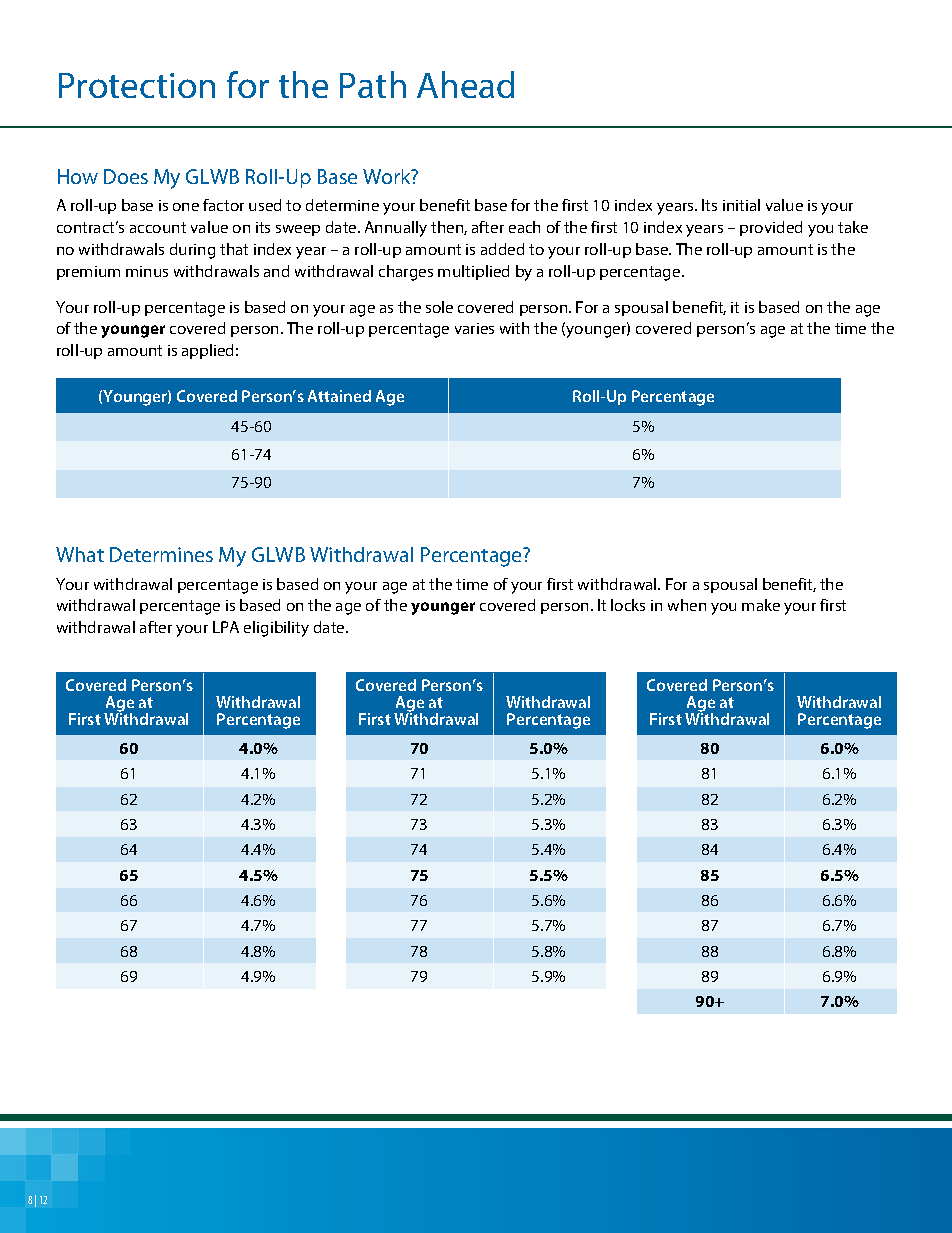 This screenshot has width=952, height=1233. Describe the element at coordinates (771, 228) in the screenshot. I see `provided` at that location.
